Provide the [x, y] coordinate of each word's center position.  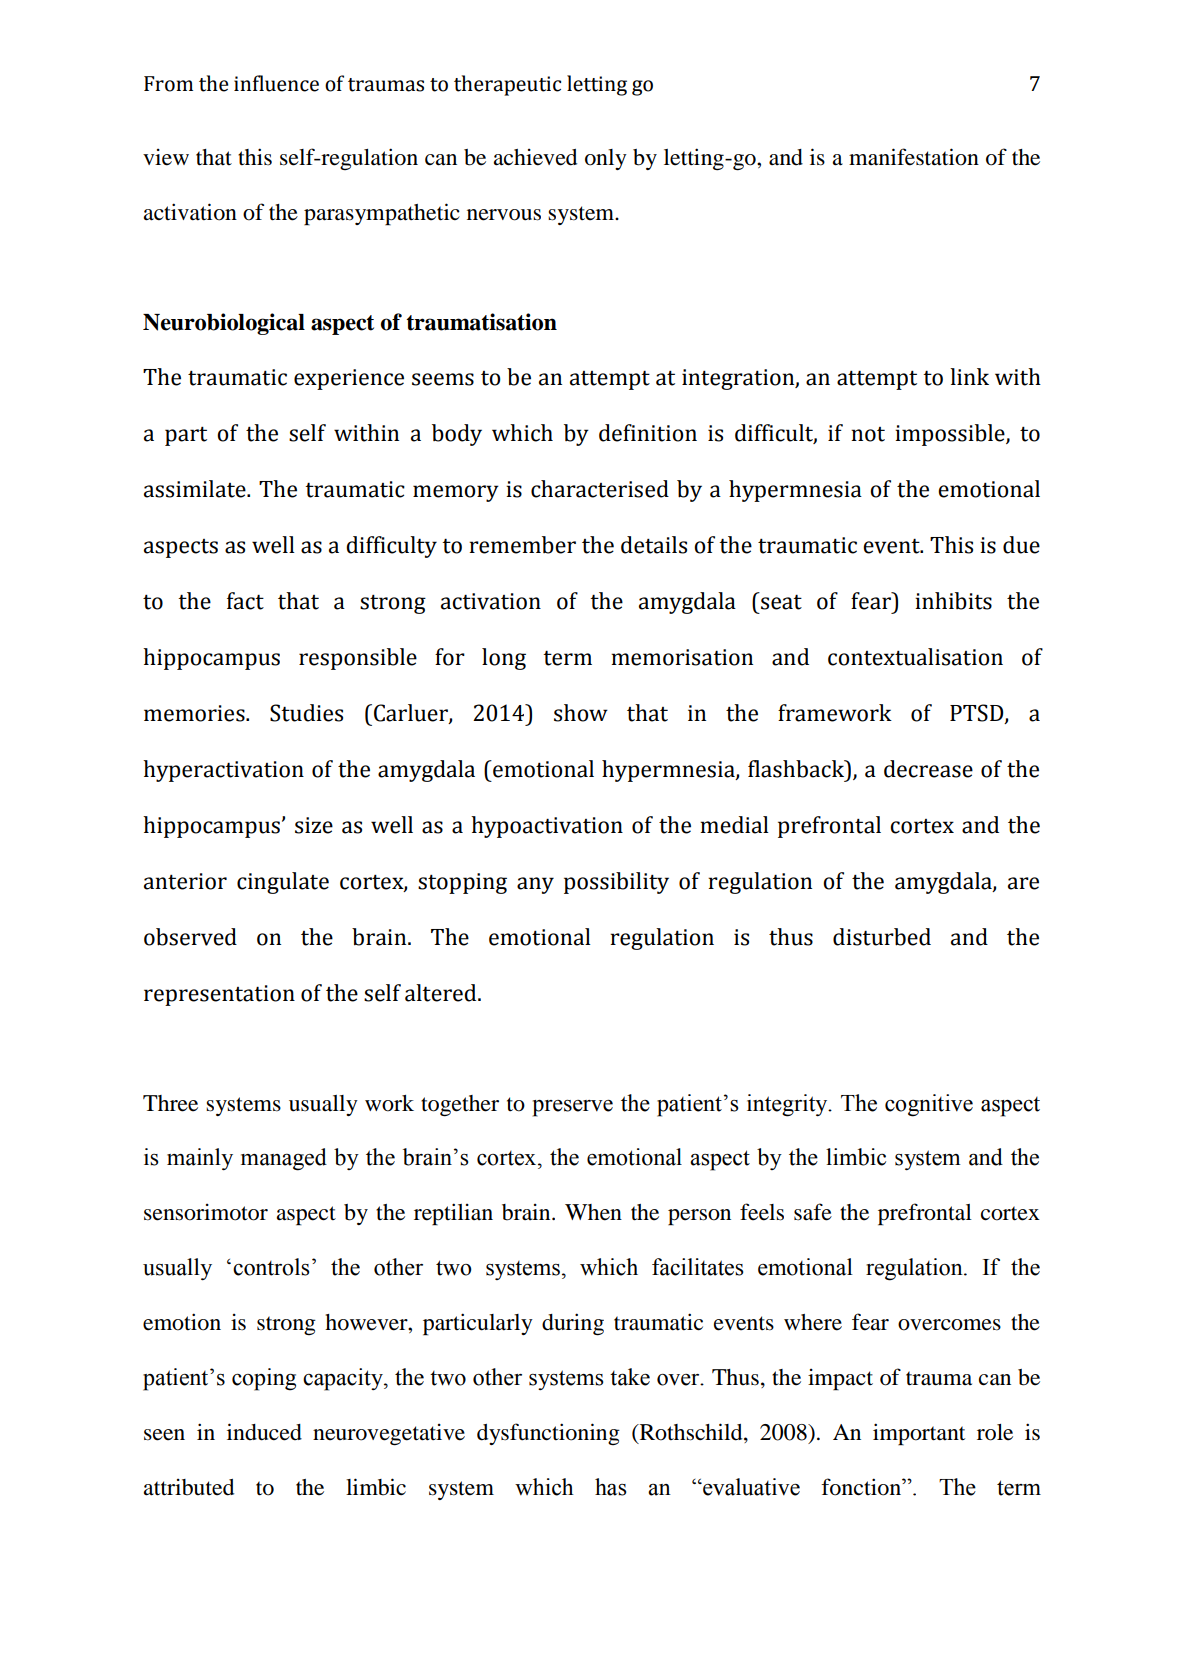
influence [276, 83]
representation [219, 995]
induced [264, 1432]
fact [245, 601]
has [610, 1487]
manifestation [914, 157]
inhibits [953, 601]
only [606, 159]
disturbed [882, 937]
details [654, 545]
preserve [573, 1108]
